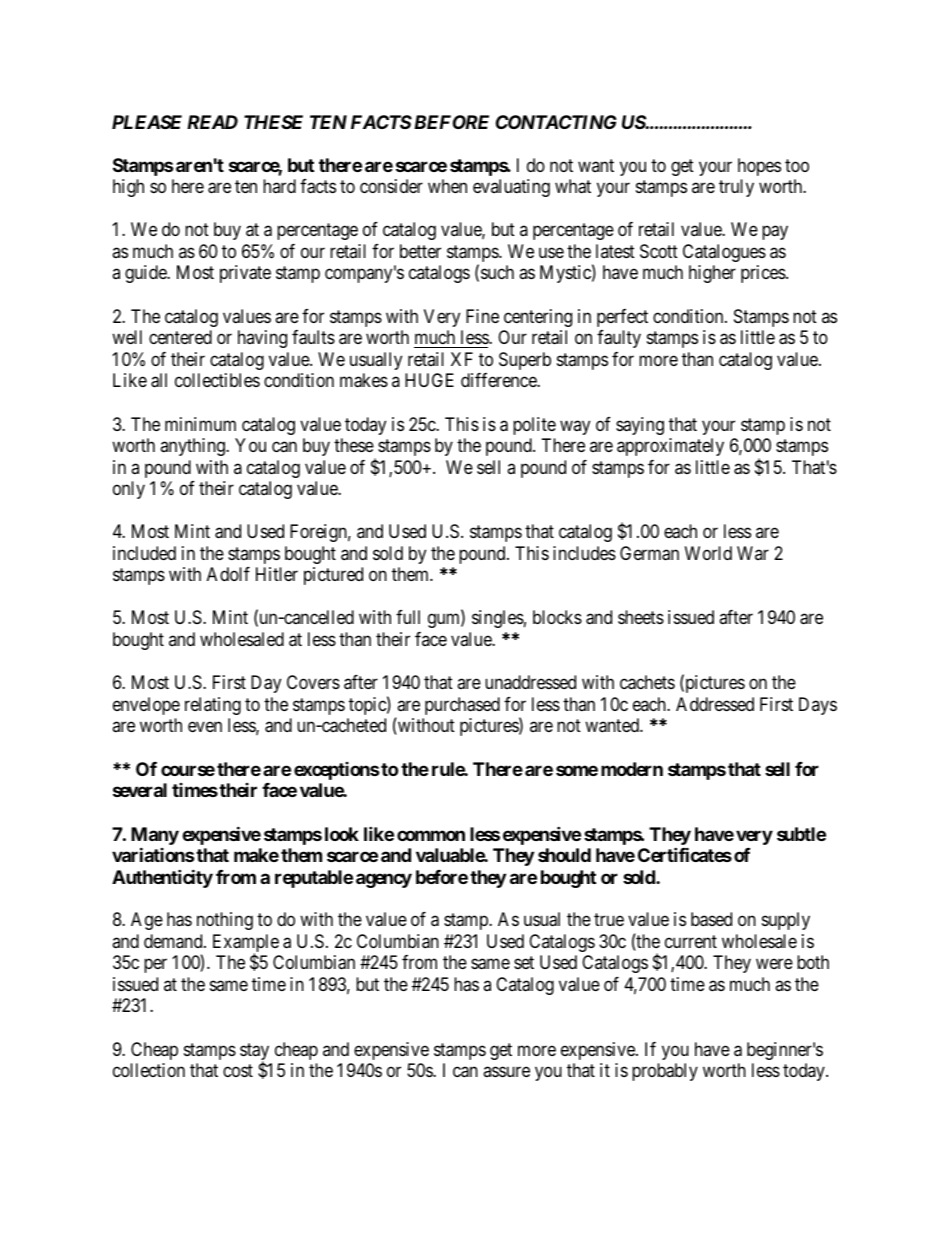  I want to click on stay, so click(254, 1053).
